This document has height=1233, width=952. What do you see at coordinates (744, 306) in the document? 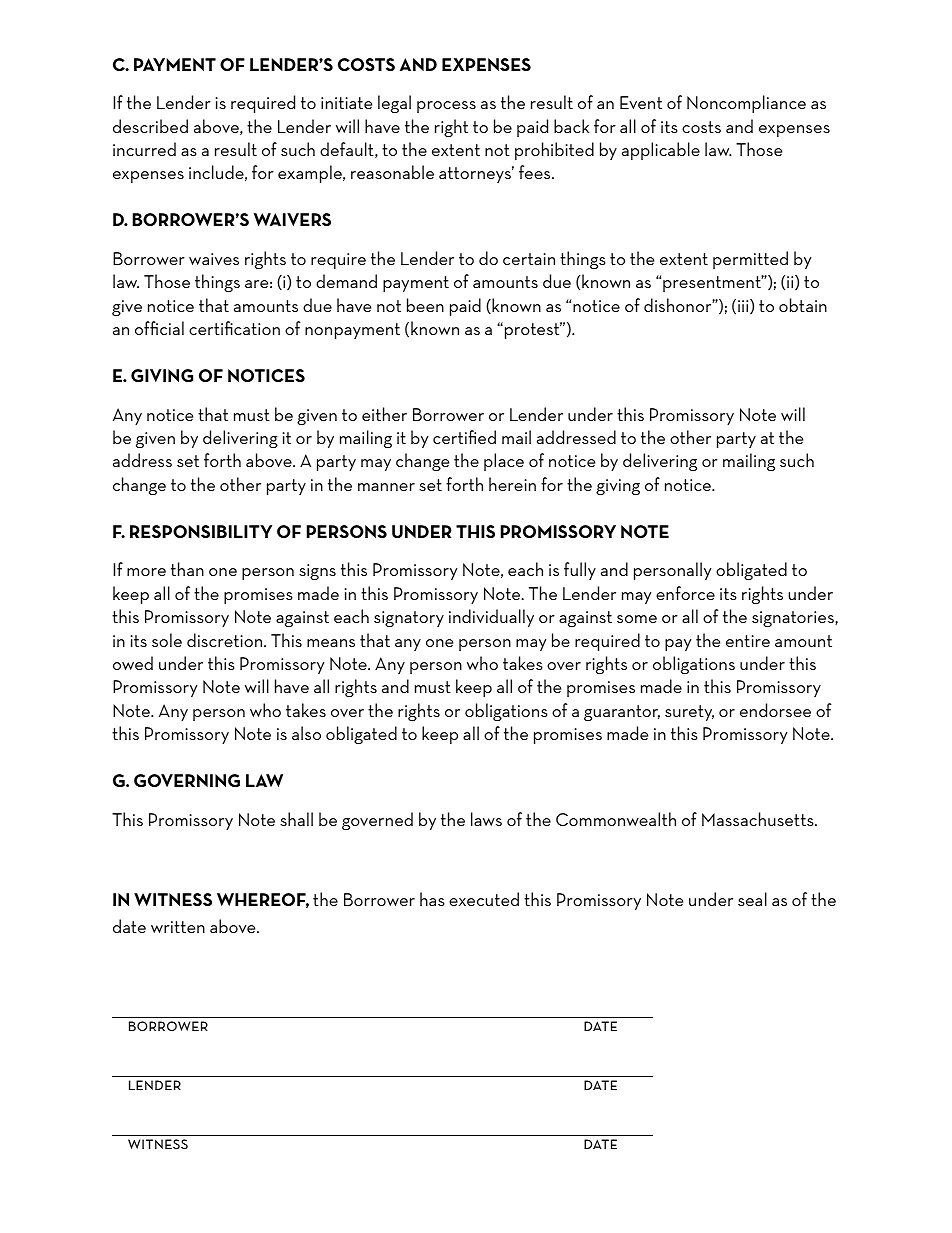
I see `iii` at bounding box center [744, 306].
